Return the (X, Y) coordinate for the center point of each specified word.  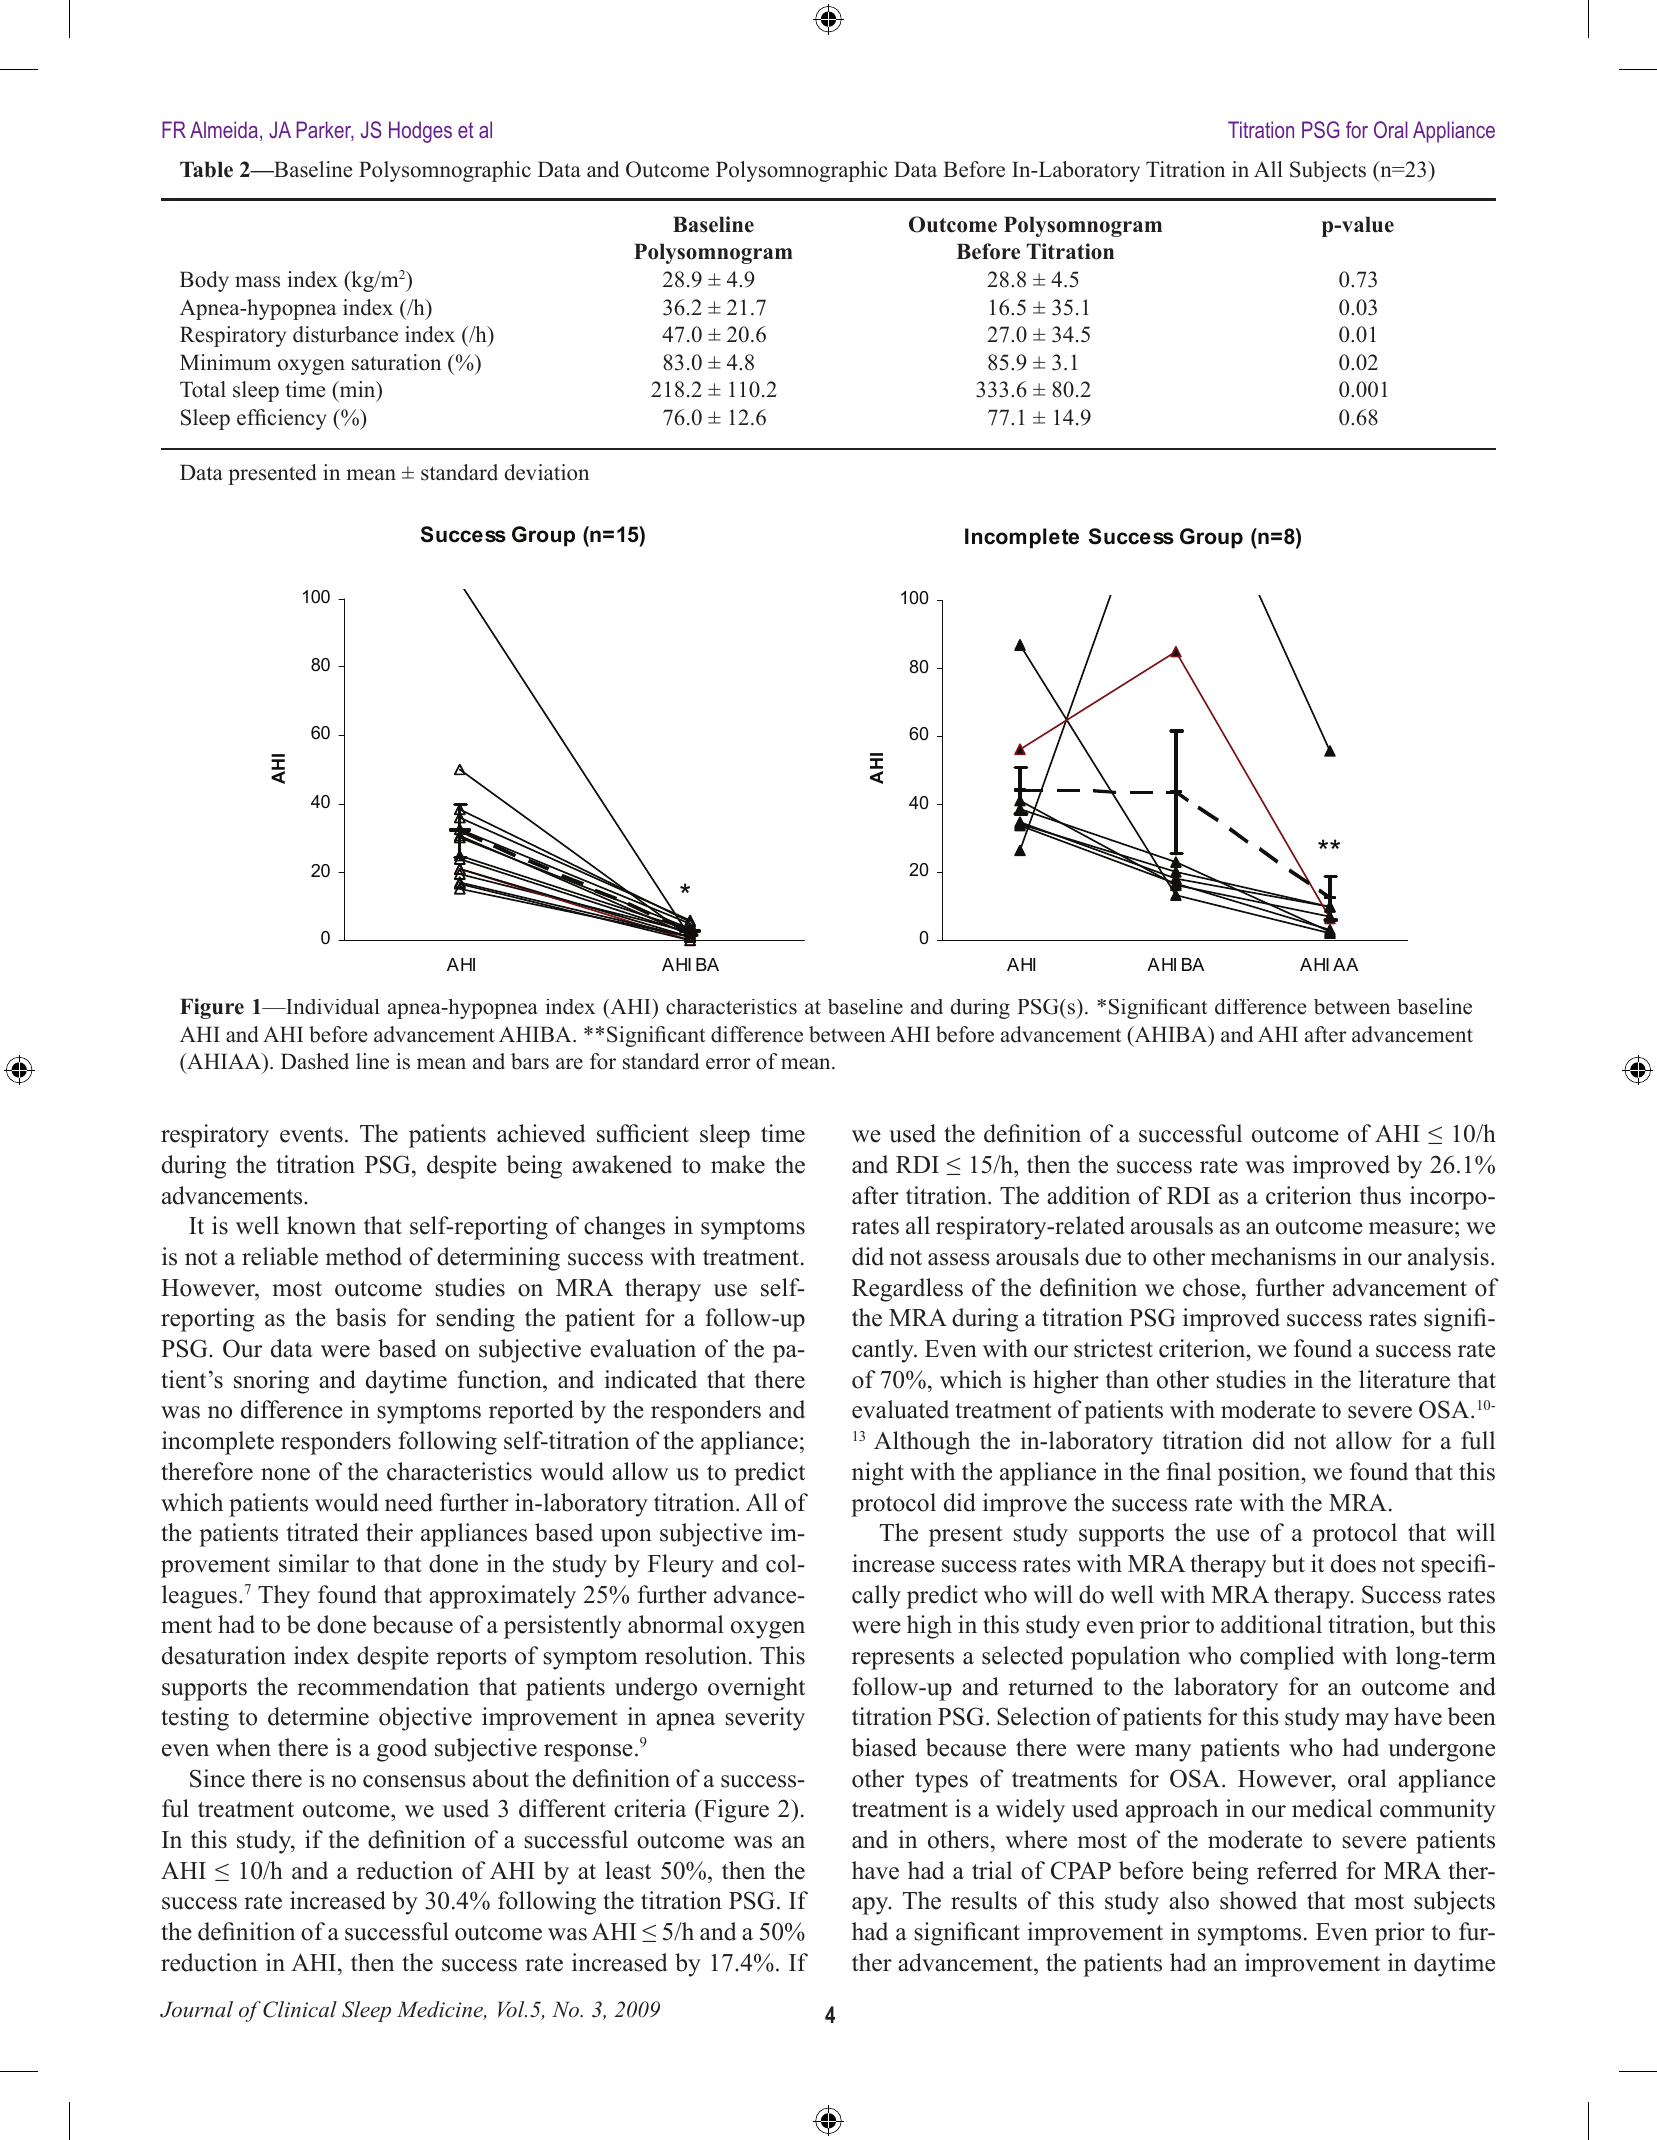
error (728, 1064)
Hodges (420, 132)
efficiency (282, 419)
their (389, 1532)
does (1353, 1563)
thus (1380, 1195)
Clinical (300, 2009)
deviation (547, 472)
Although (922, 1443)
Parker (325, 131)
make (738, 1164)
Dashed (315, 1061)
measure (1411, 1228)
